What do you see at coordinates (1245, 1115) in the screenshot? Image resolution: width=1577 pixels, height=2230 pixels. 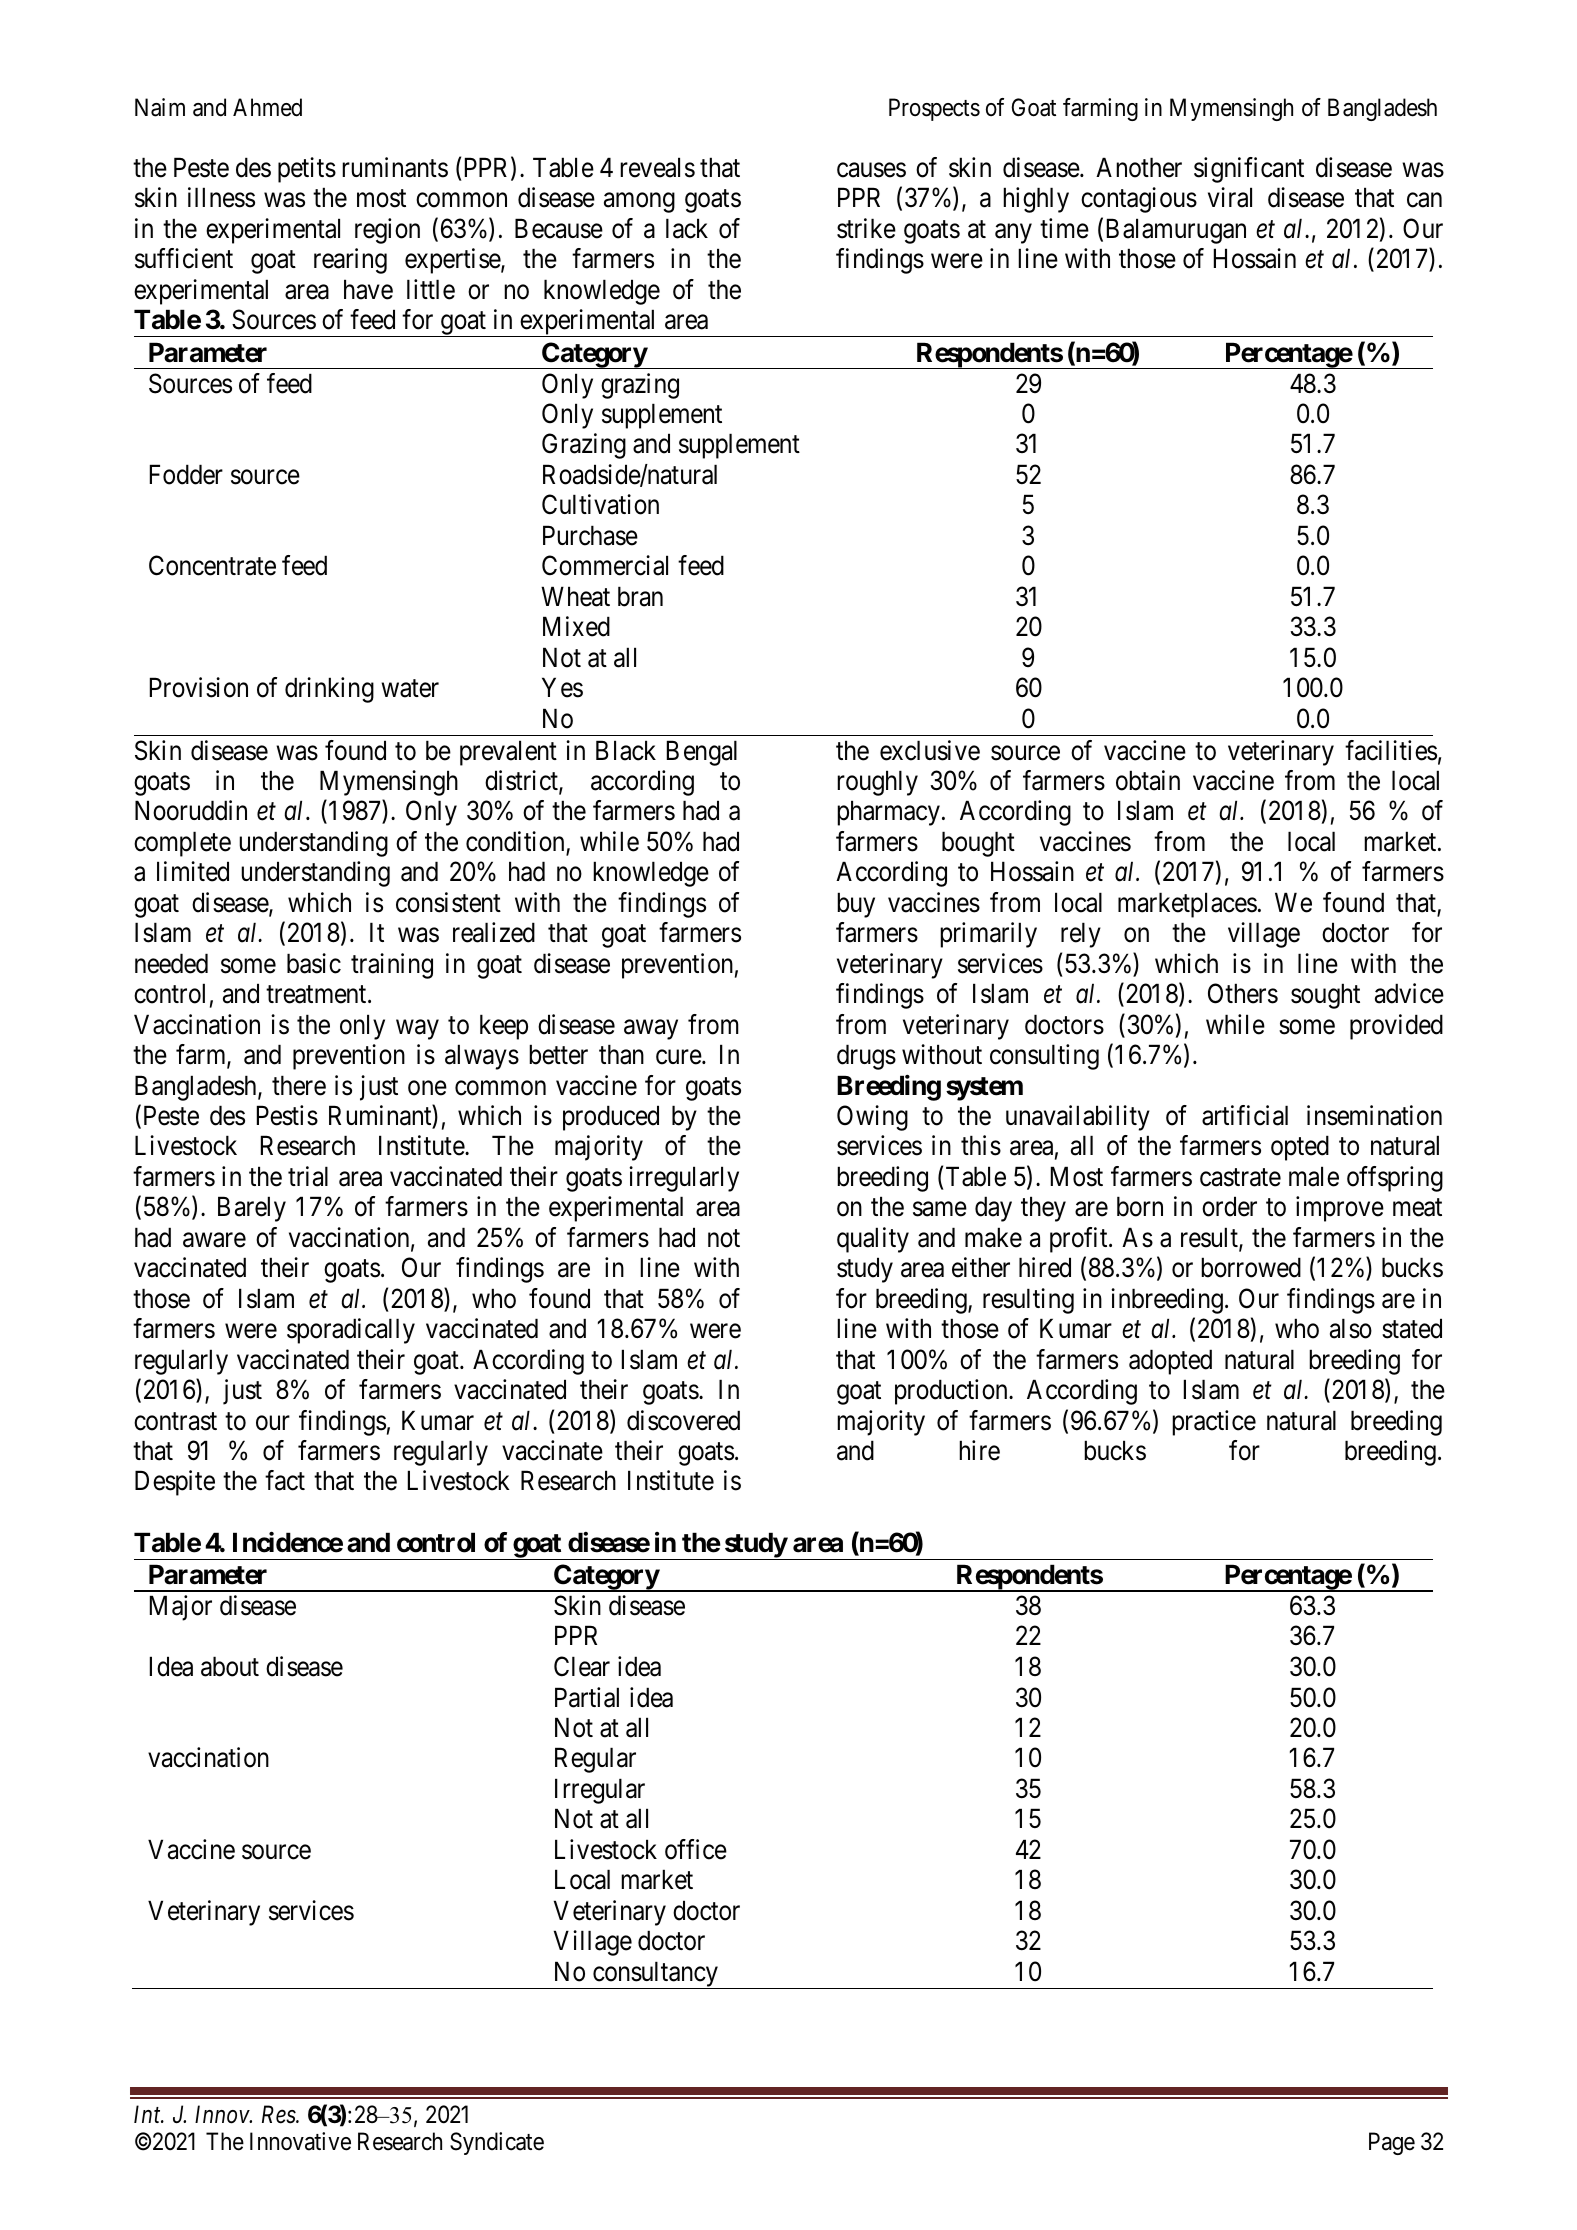 I see `artificial` at bounding box center [1245, 1115].
